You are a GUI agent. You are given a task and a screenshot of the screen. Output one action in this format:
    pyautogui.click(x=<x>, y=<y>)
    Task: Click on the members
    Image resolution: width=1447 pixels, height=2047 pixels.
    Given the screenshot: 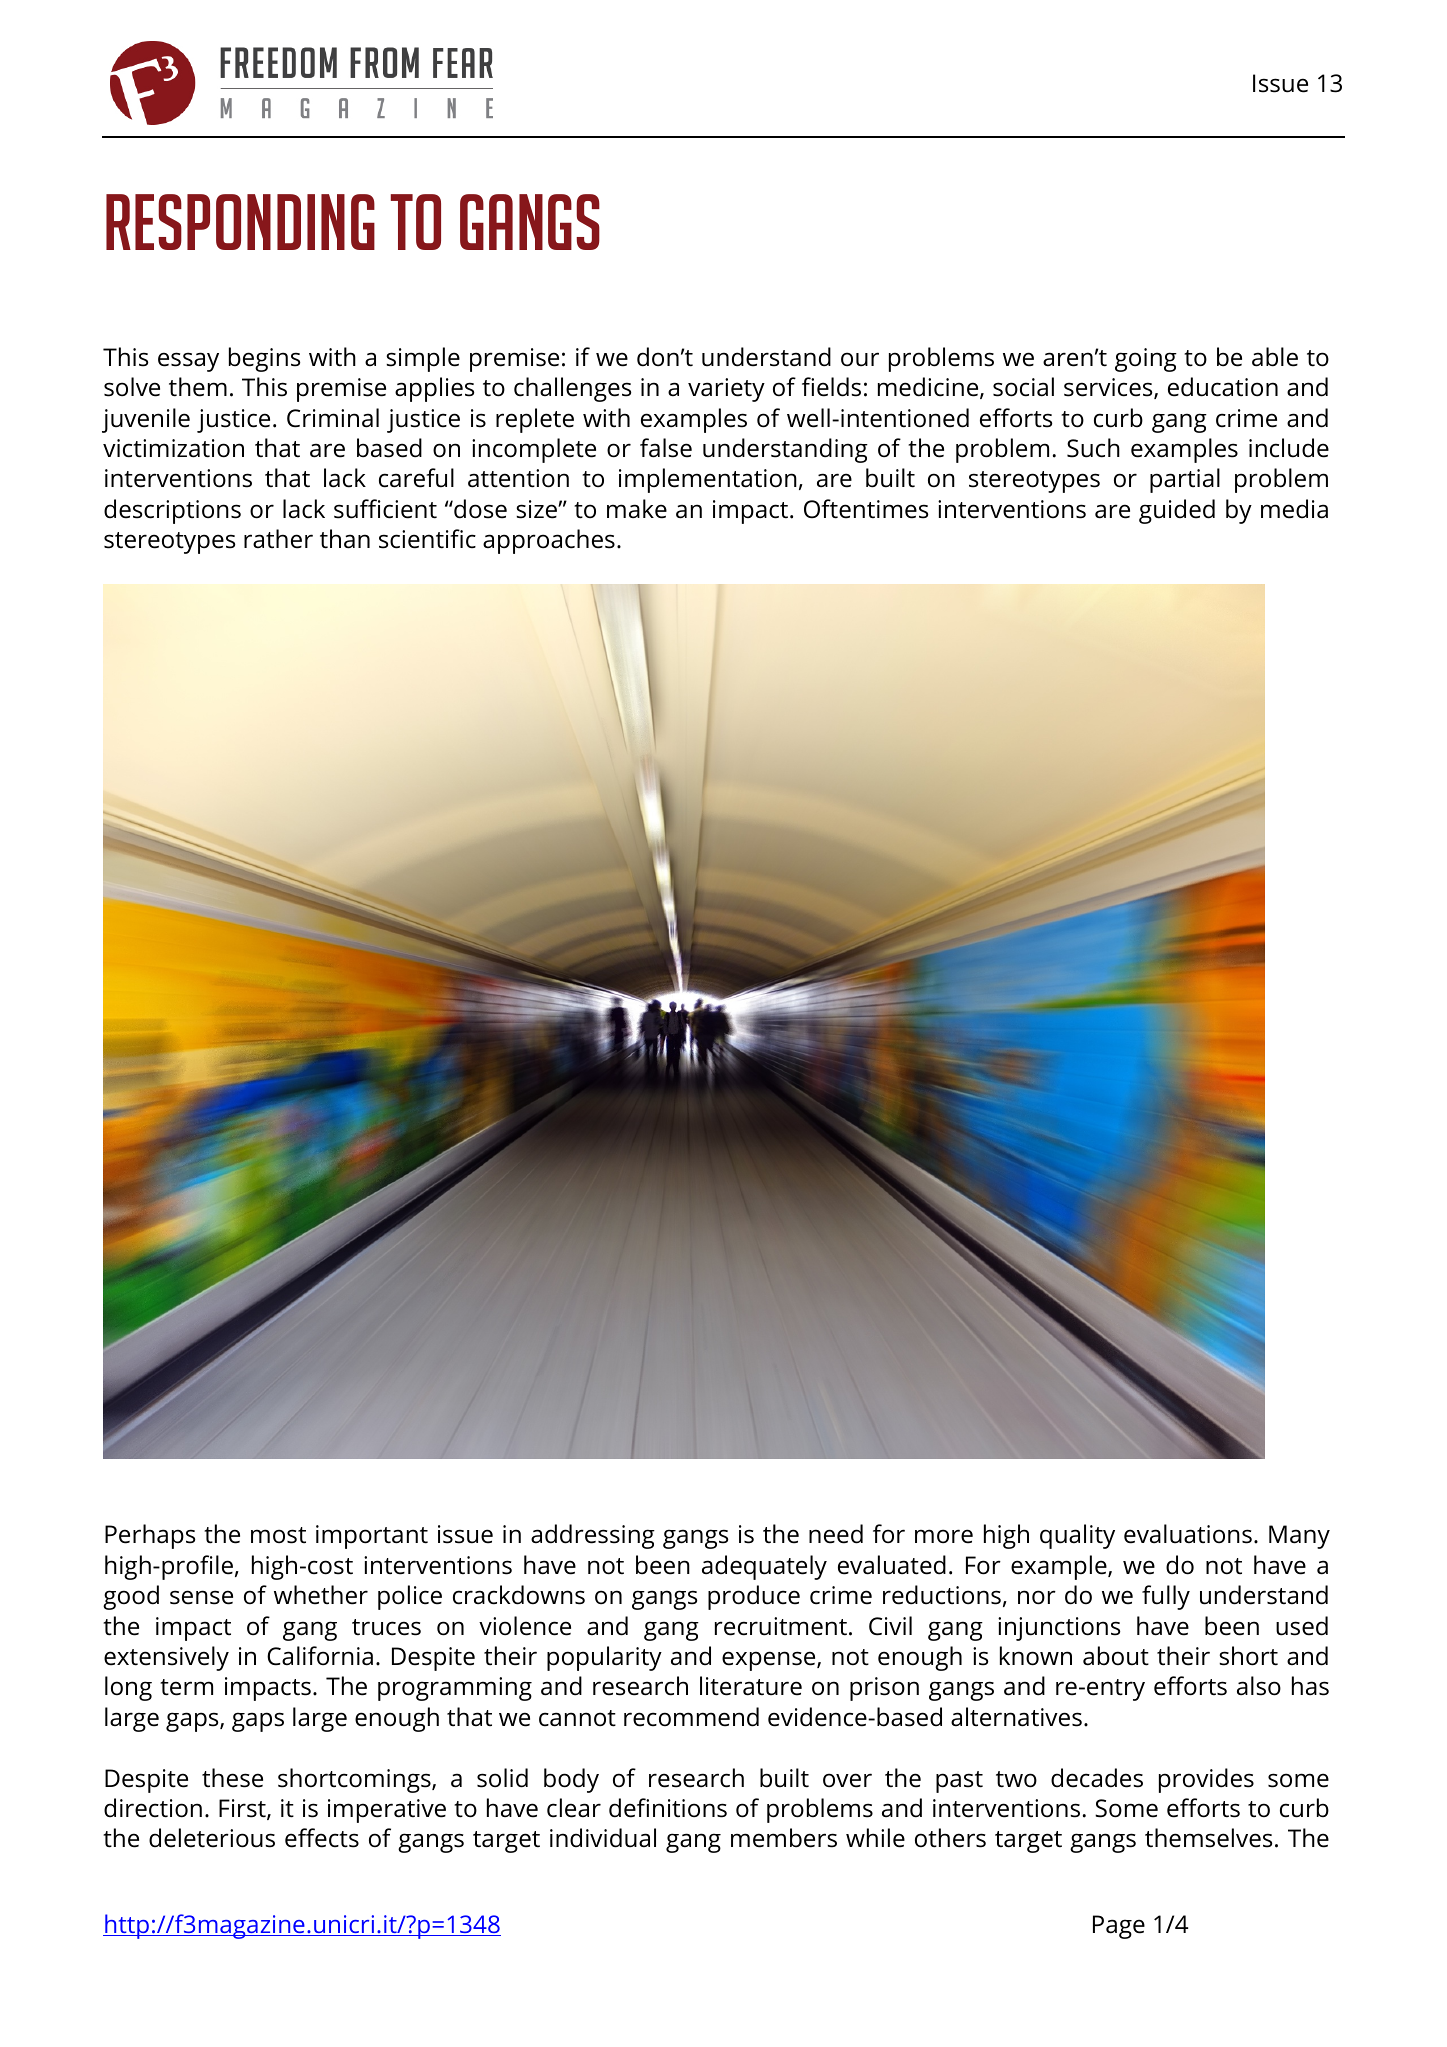 What is the action you would take?
    pyautogui.click(x=784, y=1838)
